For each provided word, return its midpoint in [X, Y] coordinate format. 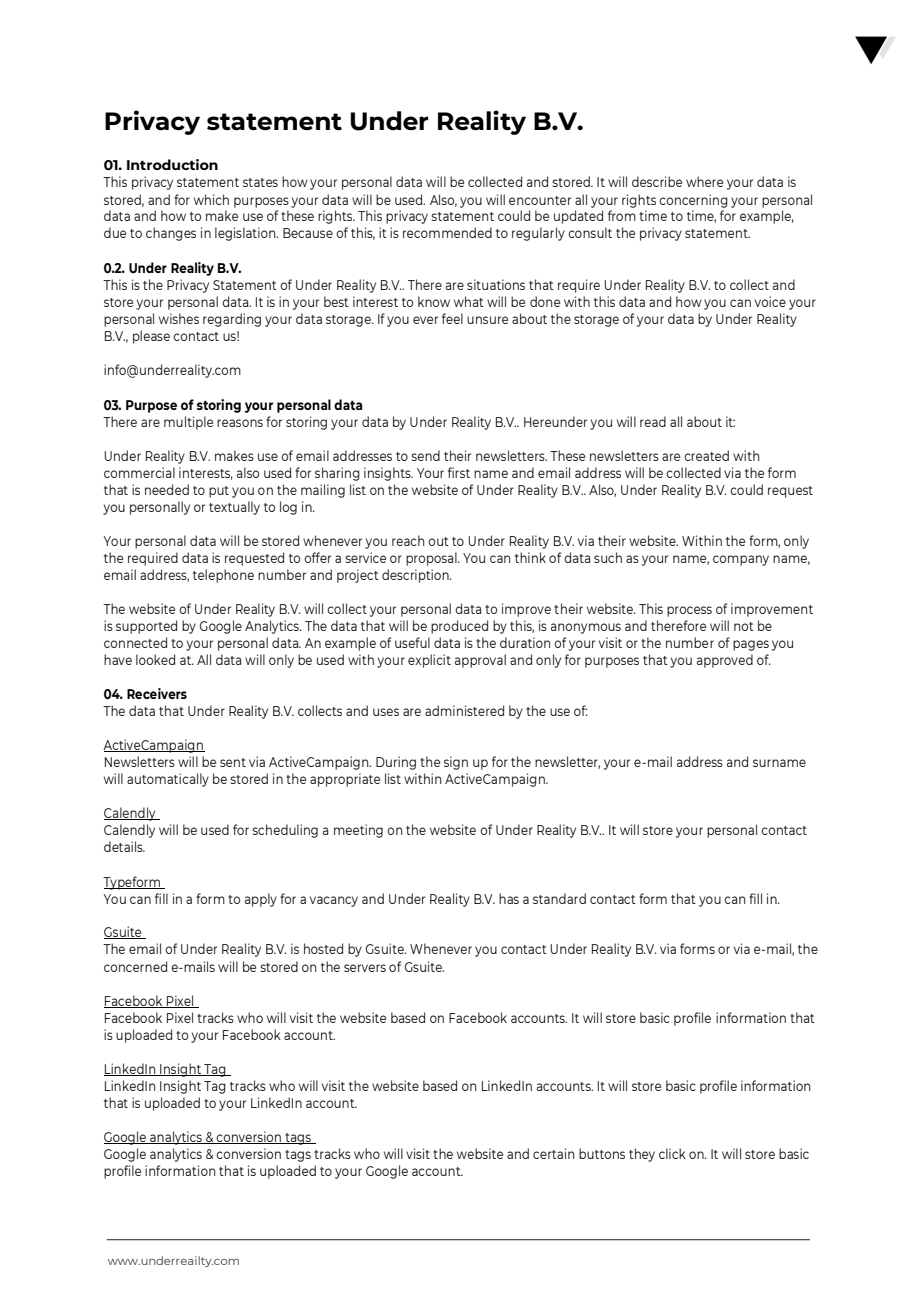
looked [155, 659]
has [509, 898]
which [211, 199]
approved [725, 661]
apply [261, 900]
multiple [188, 423]
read [653, 421]
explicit [429, 661]
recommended [447, 232]
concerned [135, 966]
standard [559, 898]
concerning [693, 201]
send [425, 455]
